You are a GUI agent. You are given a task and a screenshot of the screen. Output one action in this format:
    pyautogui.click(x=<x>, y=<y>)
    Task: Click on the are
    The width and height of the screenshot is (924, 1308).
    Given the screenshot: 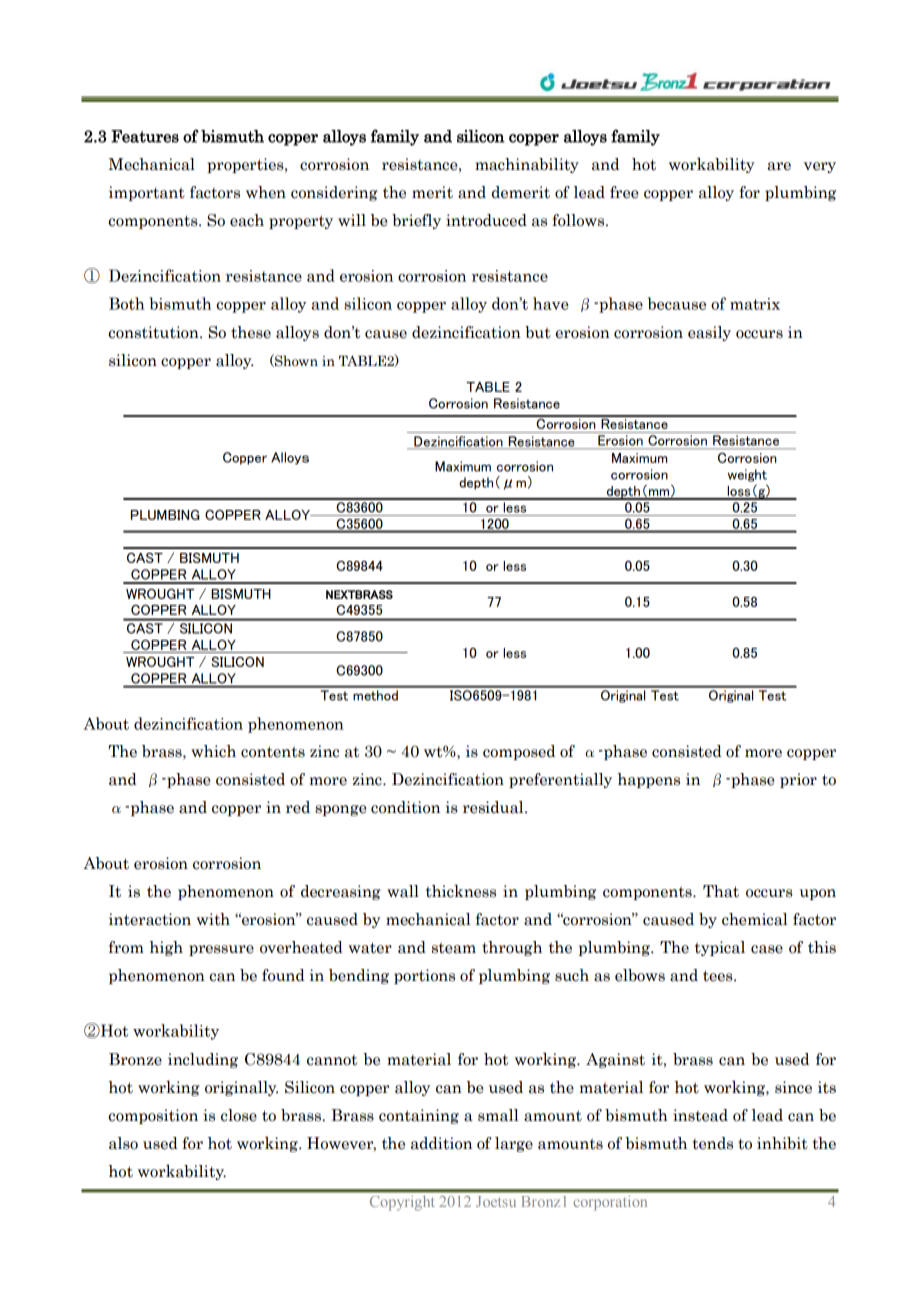 What is the action you would take?
    pyautogui.click(x=779, y=166)
